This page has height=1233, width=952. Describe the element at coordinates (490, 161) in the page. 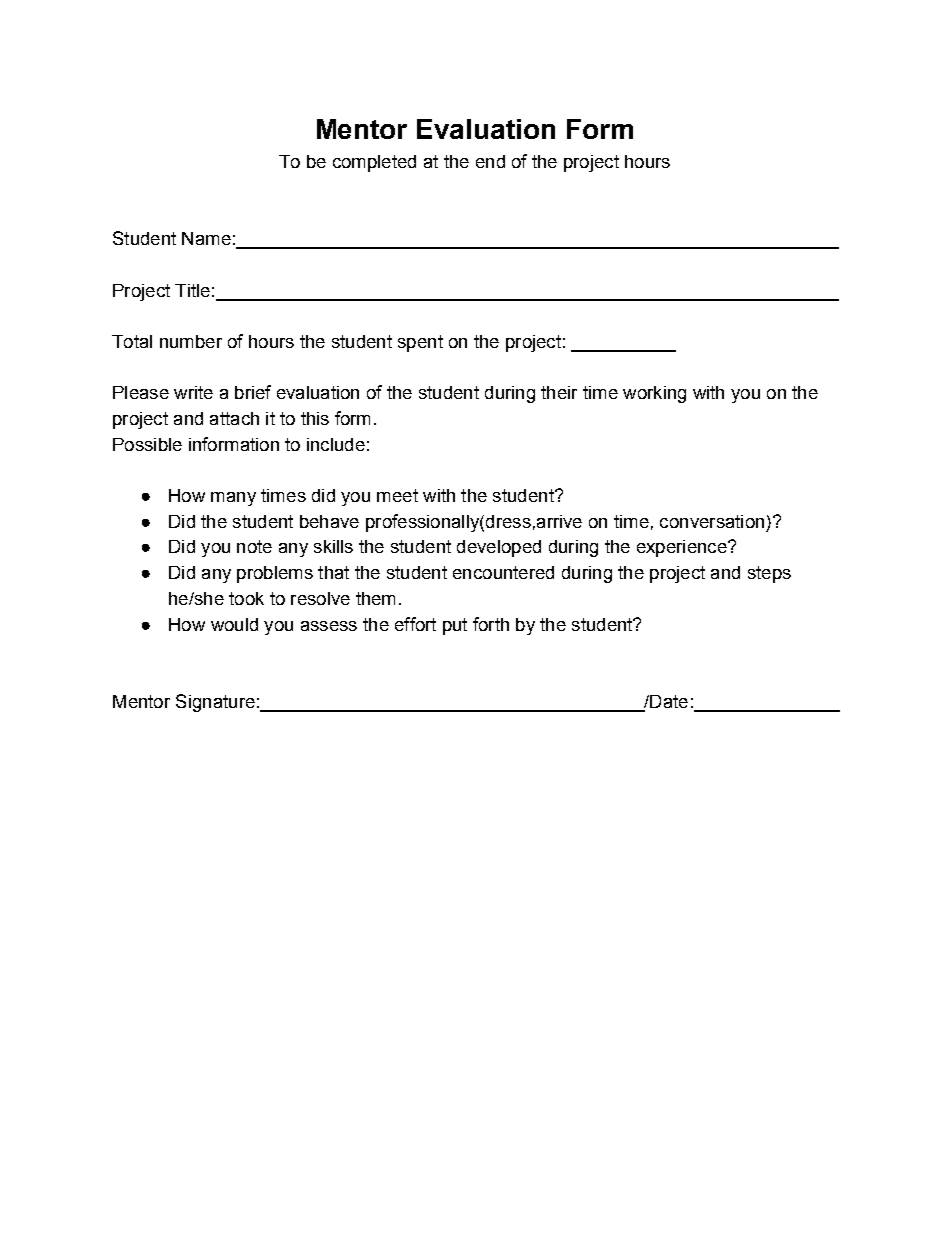

I see `end` at that location.
